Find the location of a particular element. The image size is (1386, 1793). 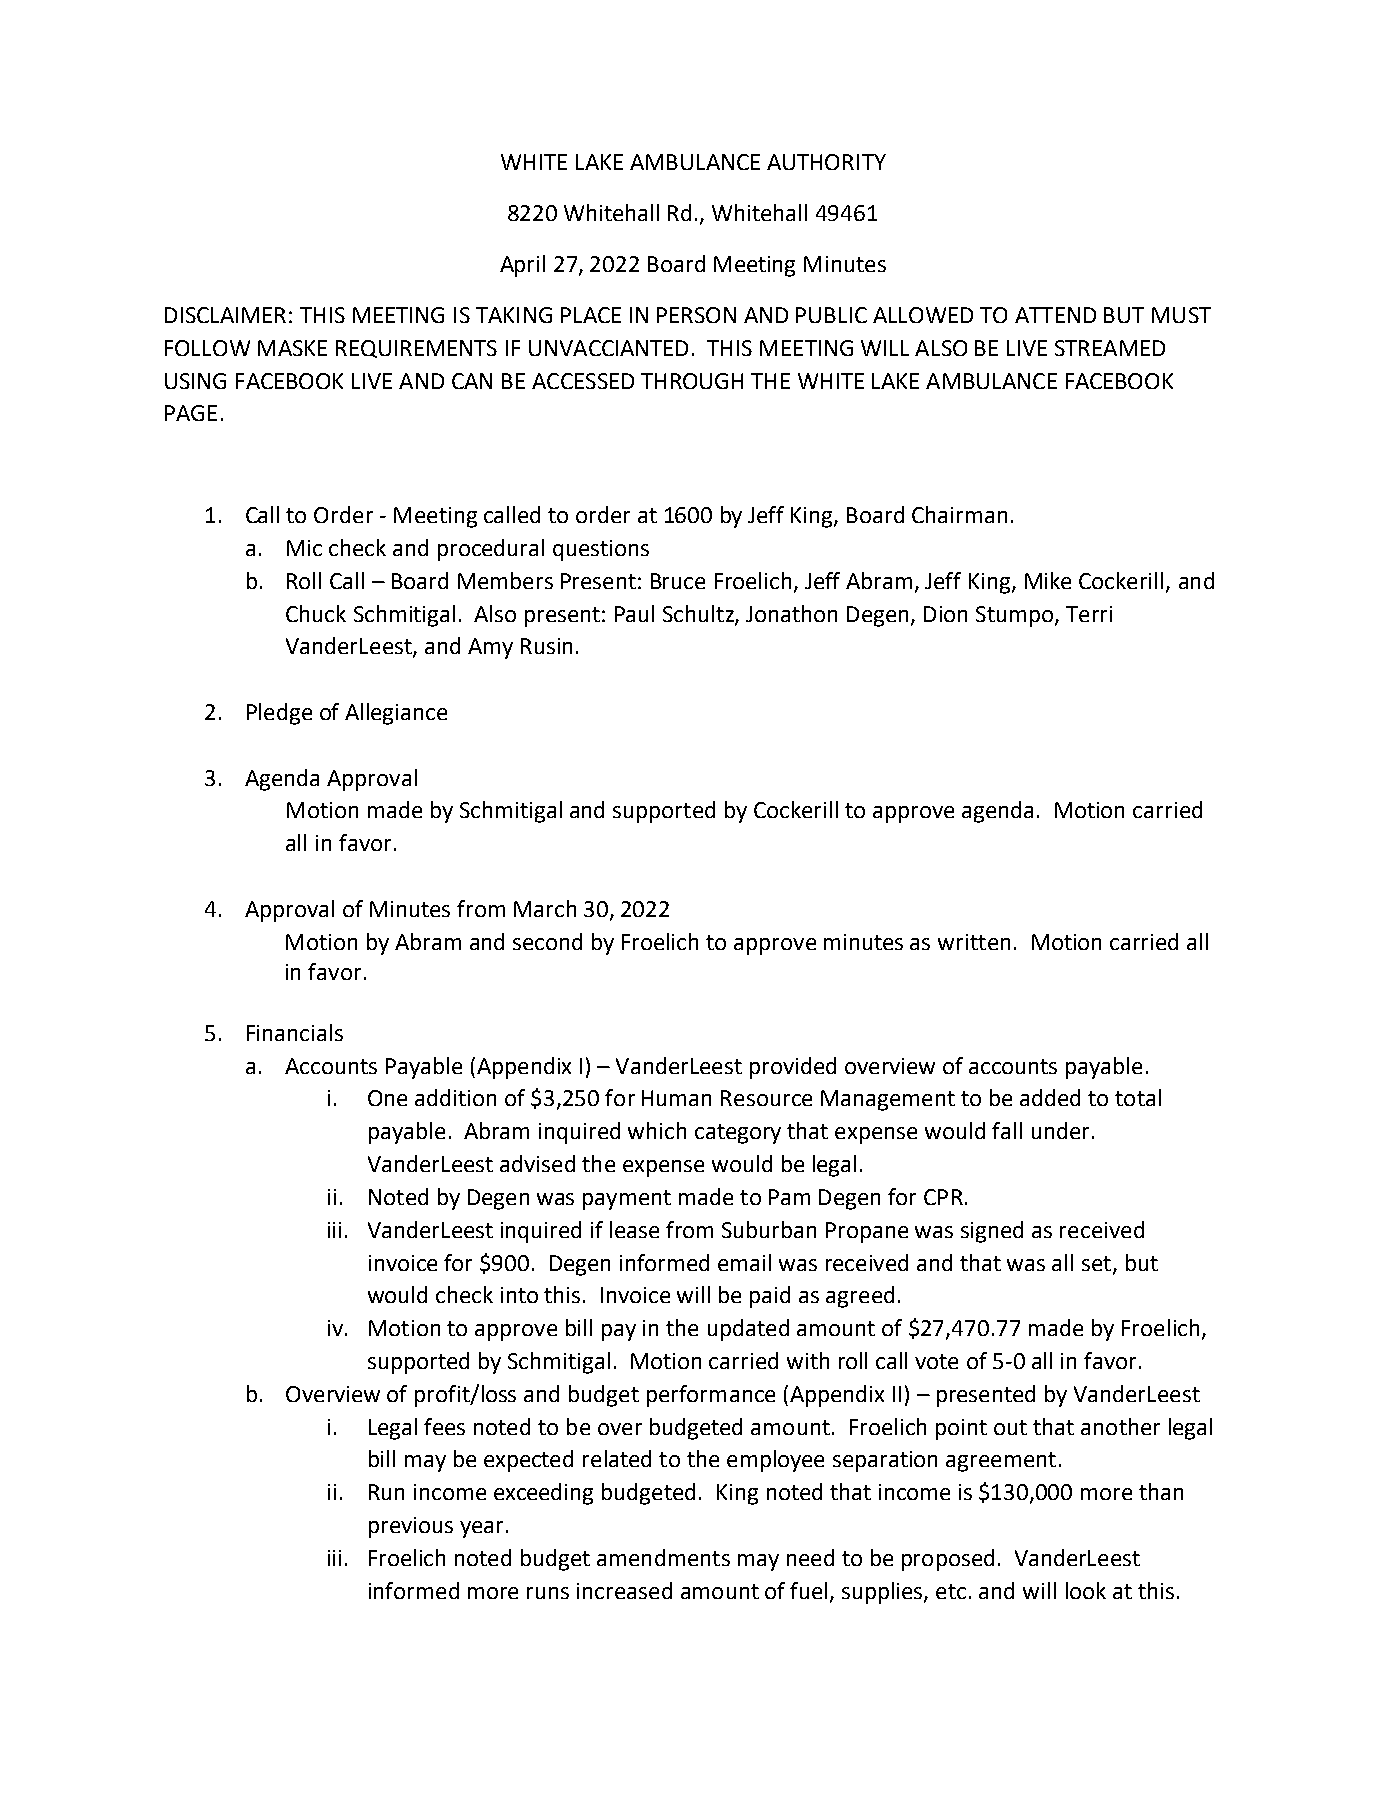

ATTEND is located at coordinates (1055, 315).
